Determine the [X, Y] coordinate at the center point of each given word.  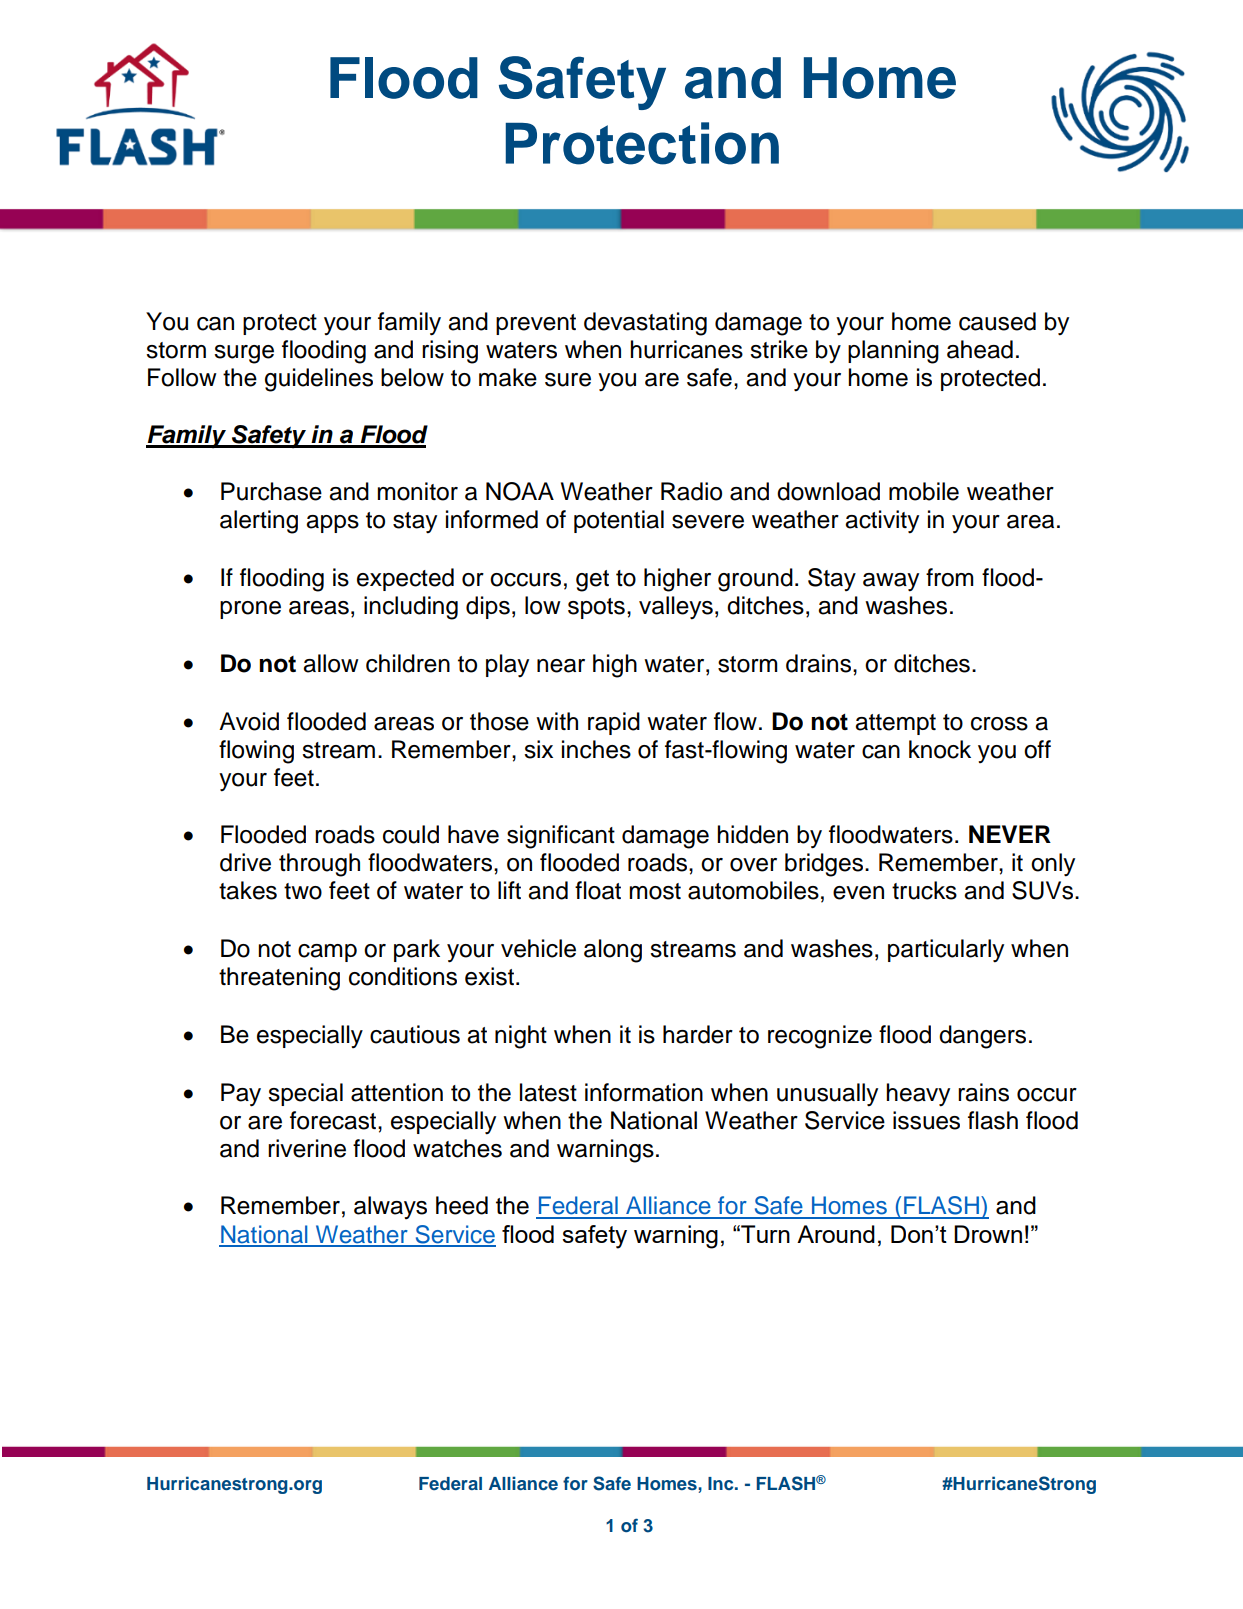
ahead [980, 349]
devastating [645, 324]
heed [462, 1205]
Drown [988, 1234]
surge [244, 354]
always [390, 1207]
